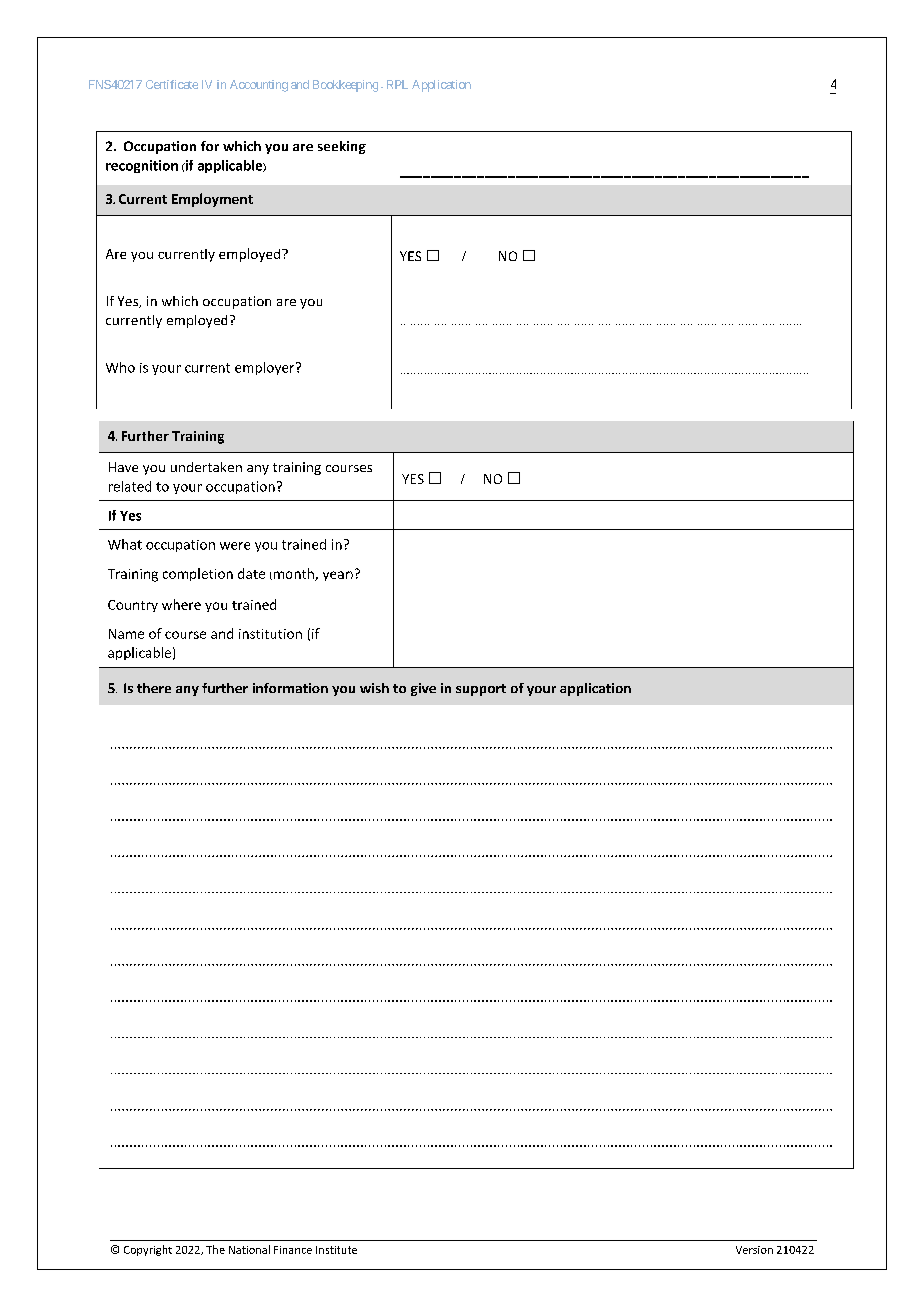 Image resolution: width=924 pixels, height=1308 pixels. What do you see at coordinates (423, 689) in the image?
I see `give` at bounding box center [423, 689].
